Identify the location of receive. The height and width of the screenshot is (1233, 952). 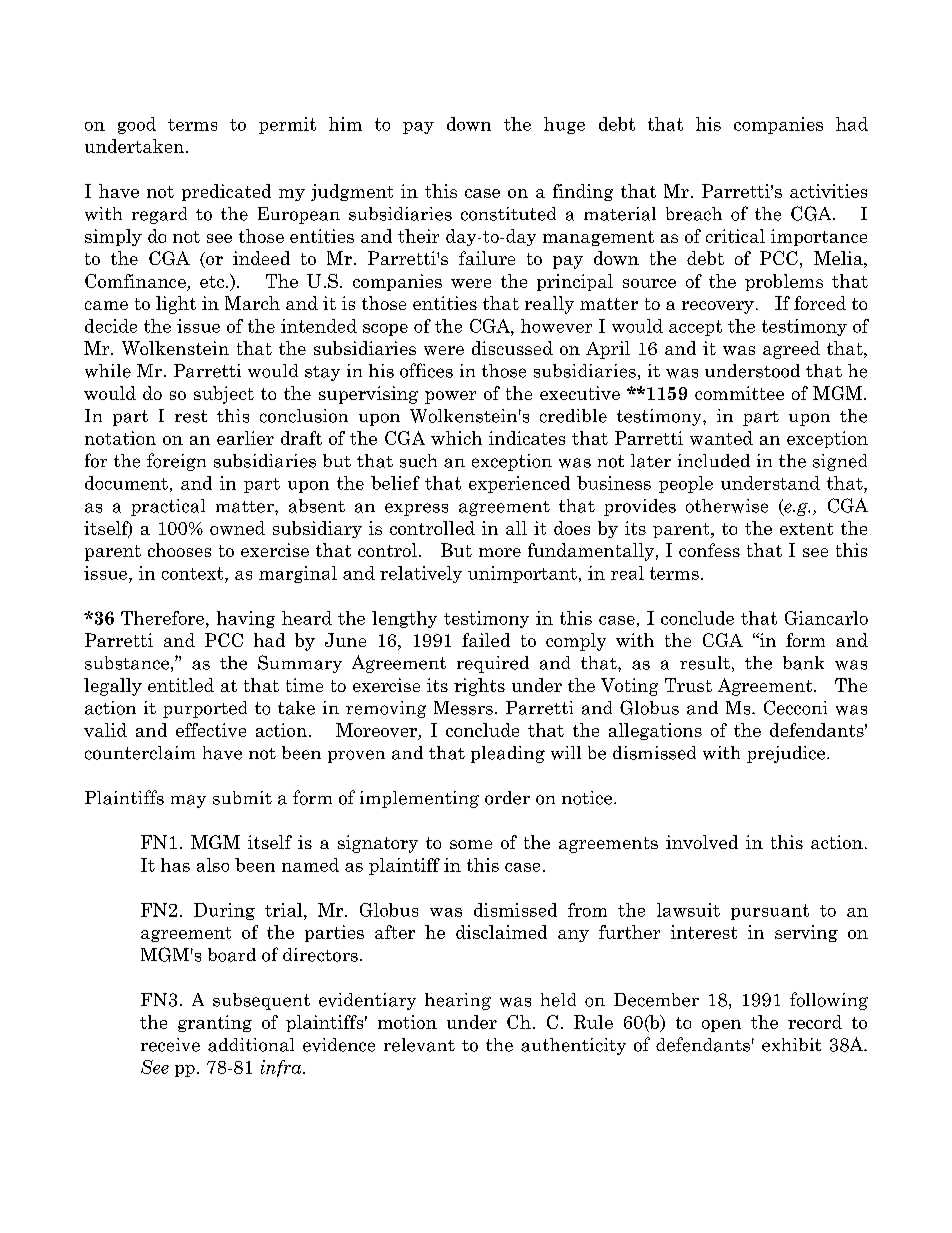
(170, 1045).
